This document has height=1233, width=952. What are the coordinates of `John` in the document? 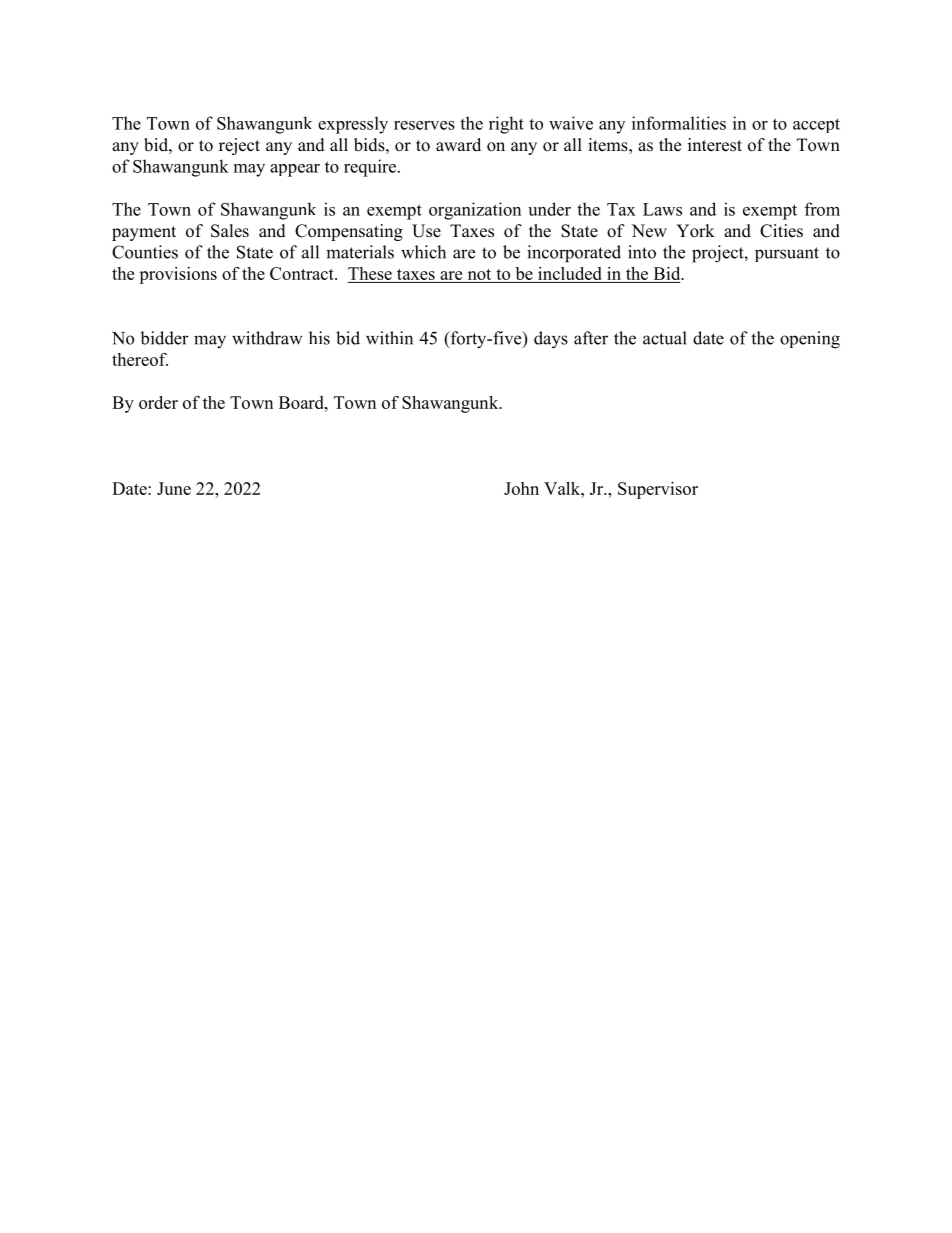 It's located at (521, 488).
